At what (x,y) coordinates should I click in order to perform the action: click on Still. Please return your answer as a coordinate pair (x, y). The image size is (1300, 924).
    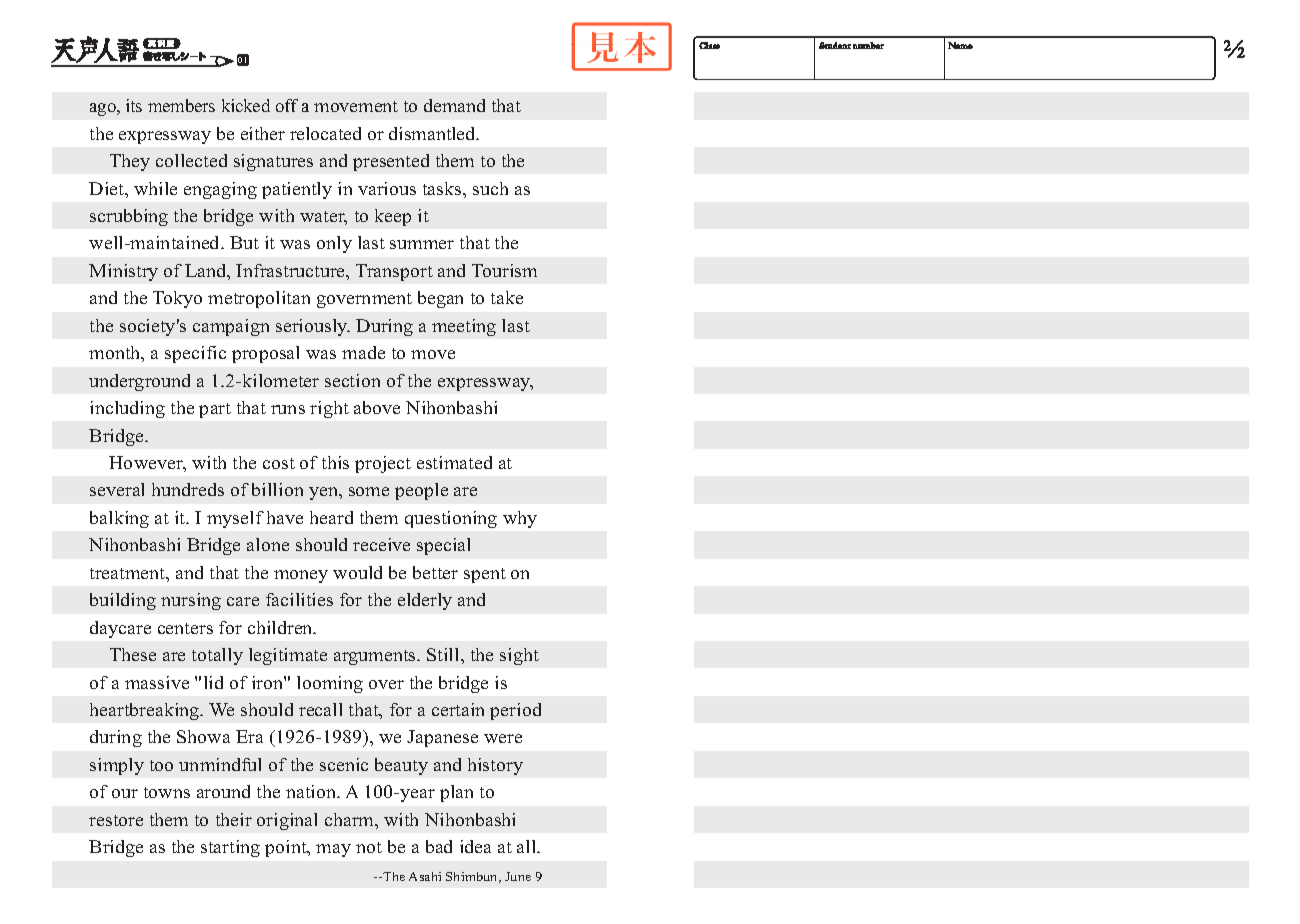
    Looking at the image, I should click on (444, 654).
